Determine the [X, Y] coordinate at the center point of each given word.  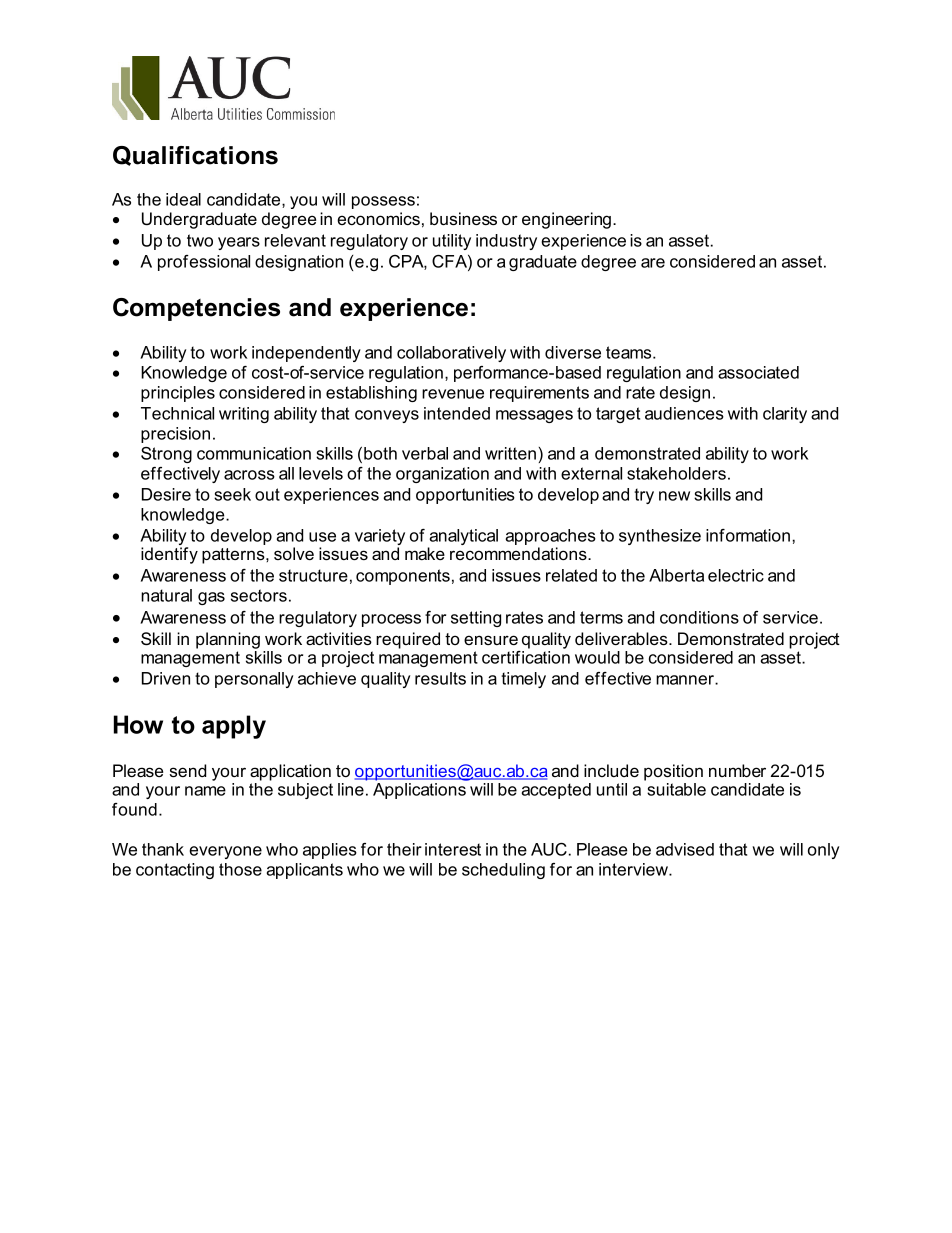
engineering [566, 220]
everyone [225, 852]
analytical [463, 538]
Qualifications [195, 156]
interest [453, 849]
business [463, 218]
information [748, 535]
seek [232, 494]
